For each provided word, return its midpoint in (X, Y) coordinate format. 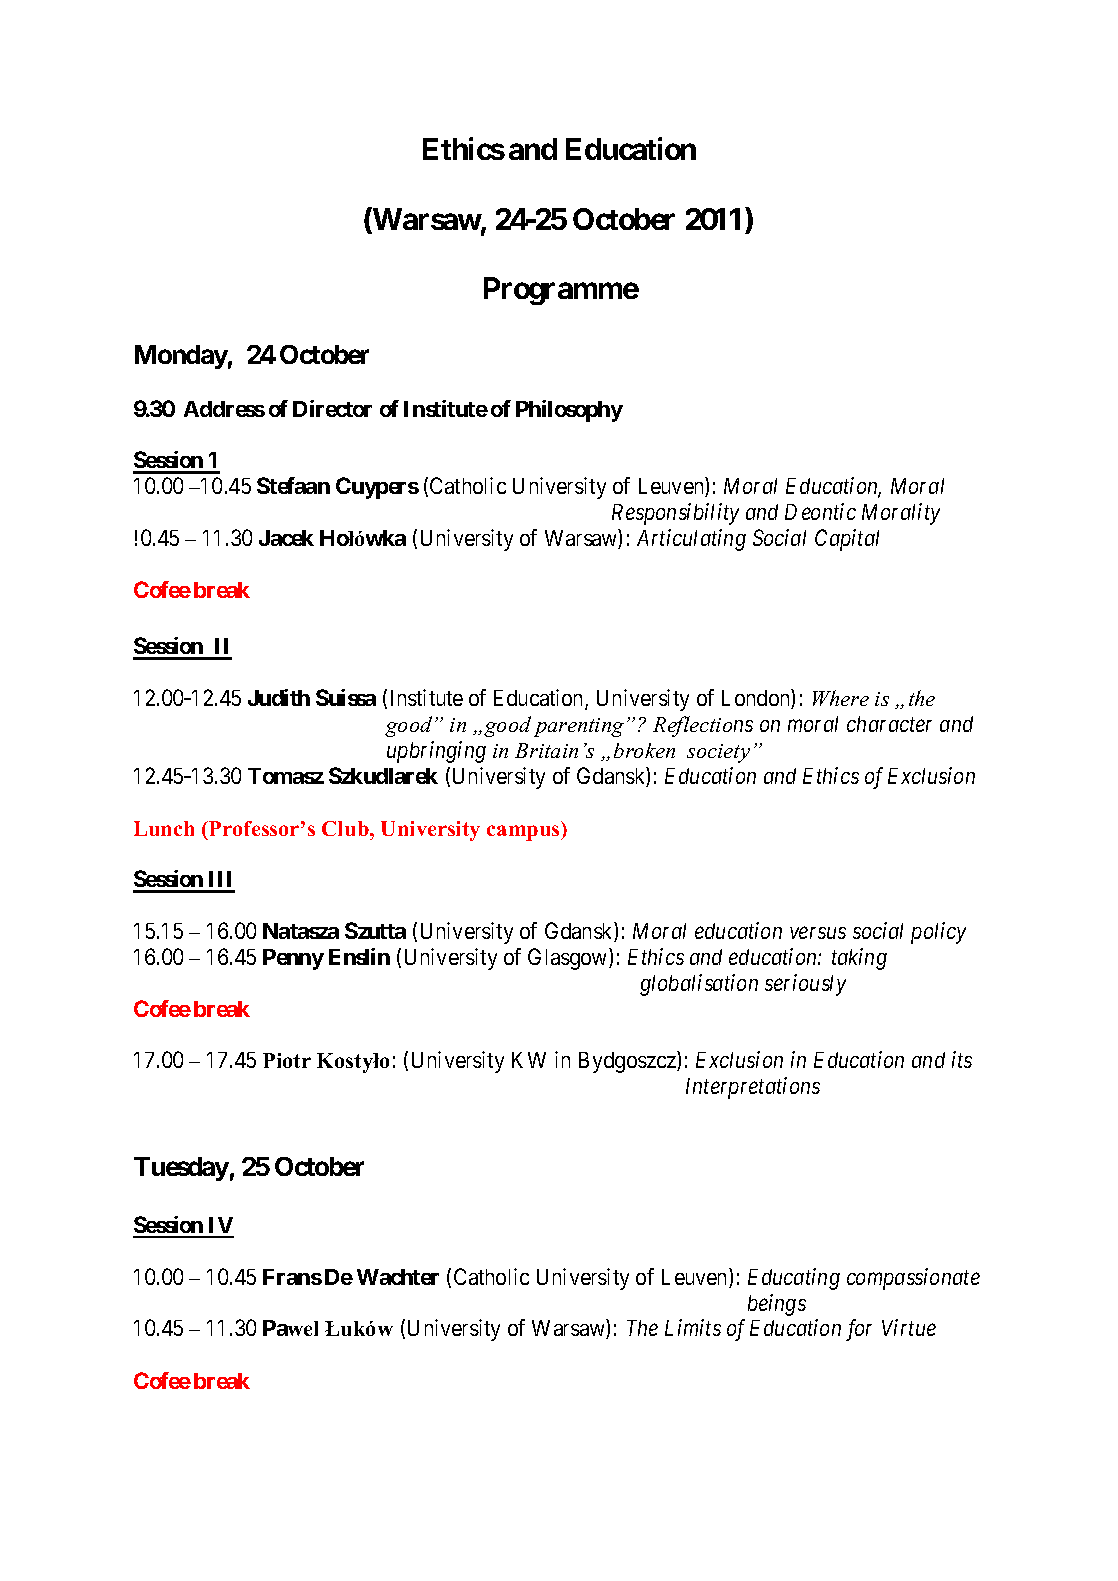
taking (859, 959)
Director (332, 408)
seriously (805, 985)
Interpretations (753, 1088)
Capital (847, 540)
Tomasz (286, 776)
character (889, 724)
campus (524, 833)
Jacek (286, 538)
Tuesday (181, 1169)
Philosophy (569, 411)
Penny (293, 959)
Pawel (290, 1328)
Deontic (820, 511)
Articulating (691, 540)
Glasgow (569, 959)
